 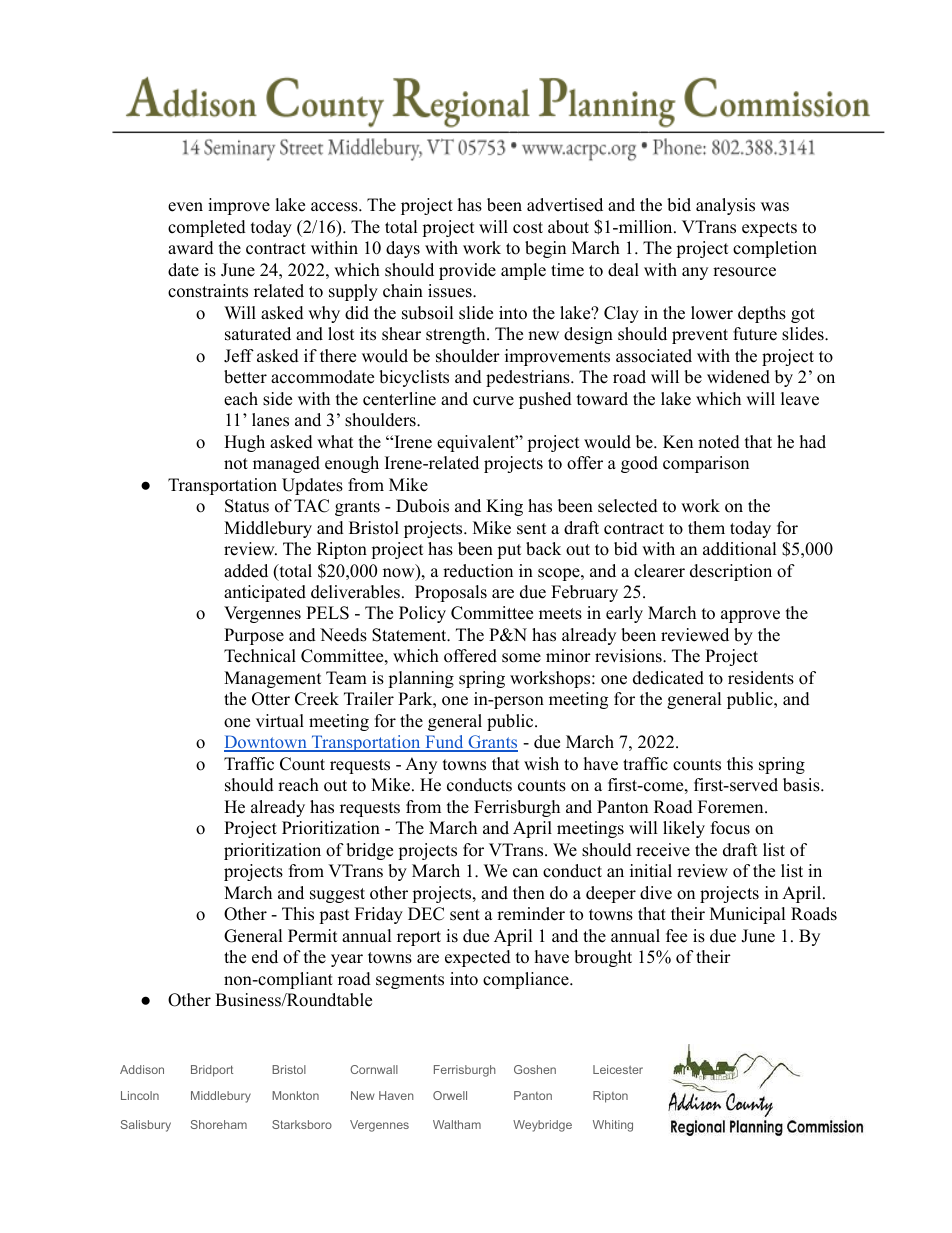 I want to click on King, so click(x=504, y=507).
